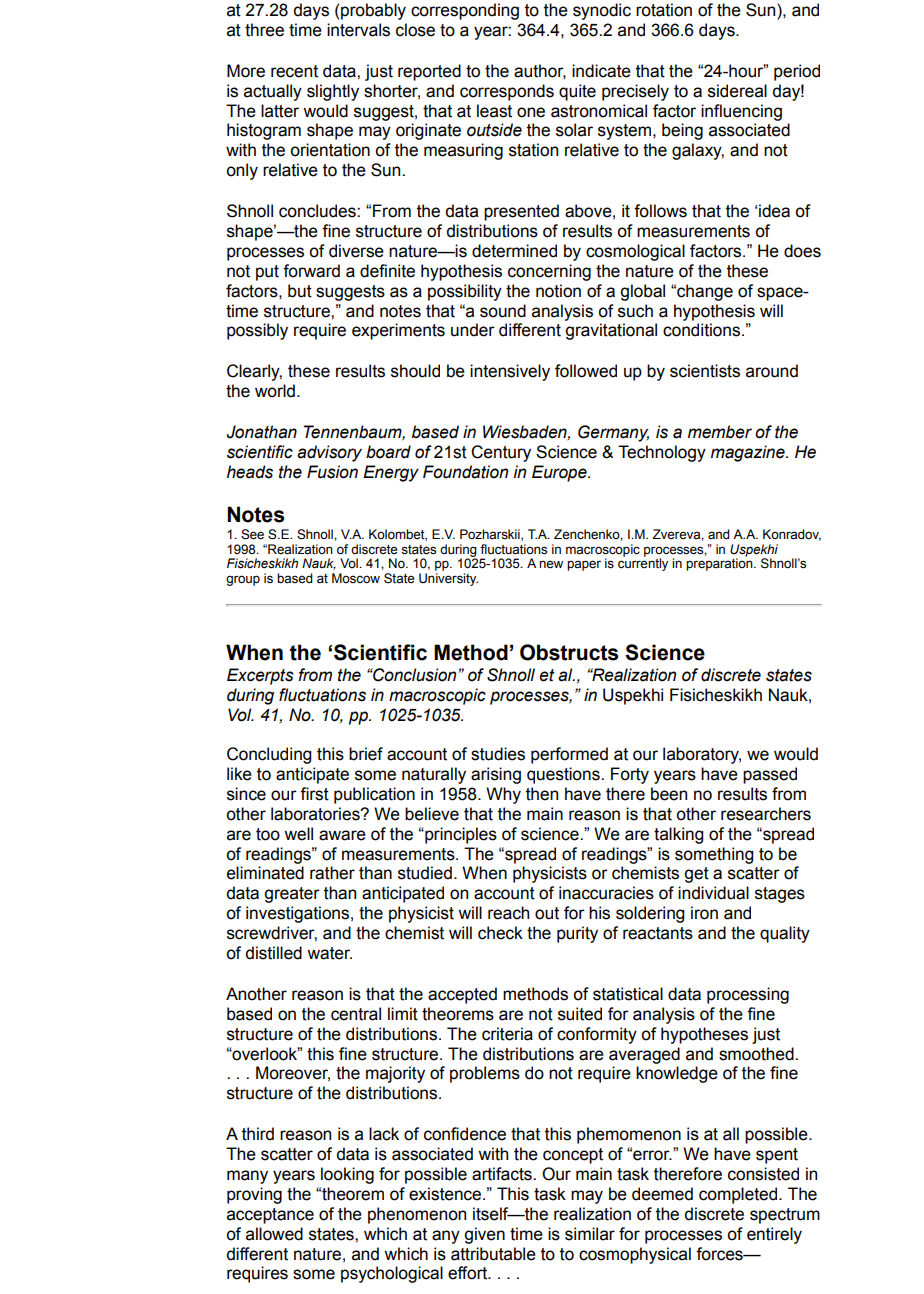 The height and width of the image is (1294, 924). Describe the element at coordinates (507, 92) in the image. I see `corresponds` at that location.
